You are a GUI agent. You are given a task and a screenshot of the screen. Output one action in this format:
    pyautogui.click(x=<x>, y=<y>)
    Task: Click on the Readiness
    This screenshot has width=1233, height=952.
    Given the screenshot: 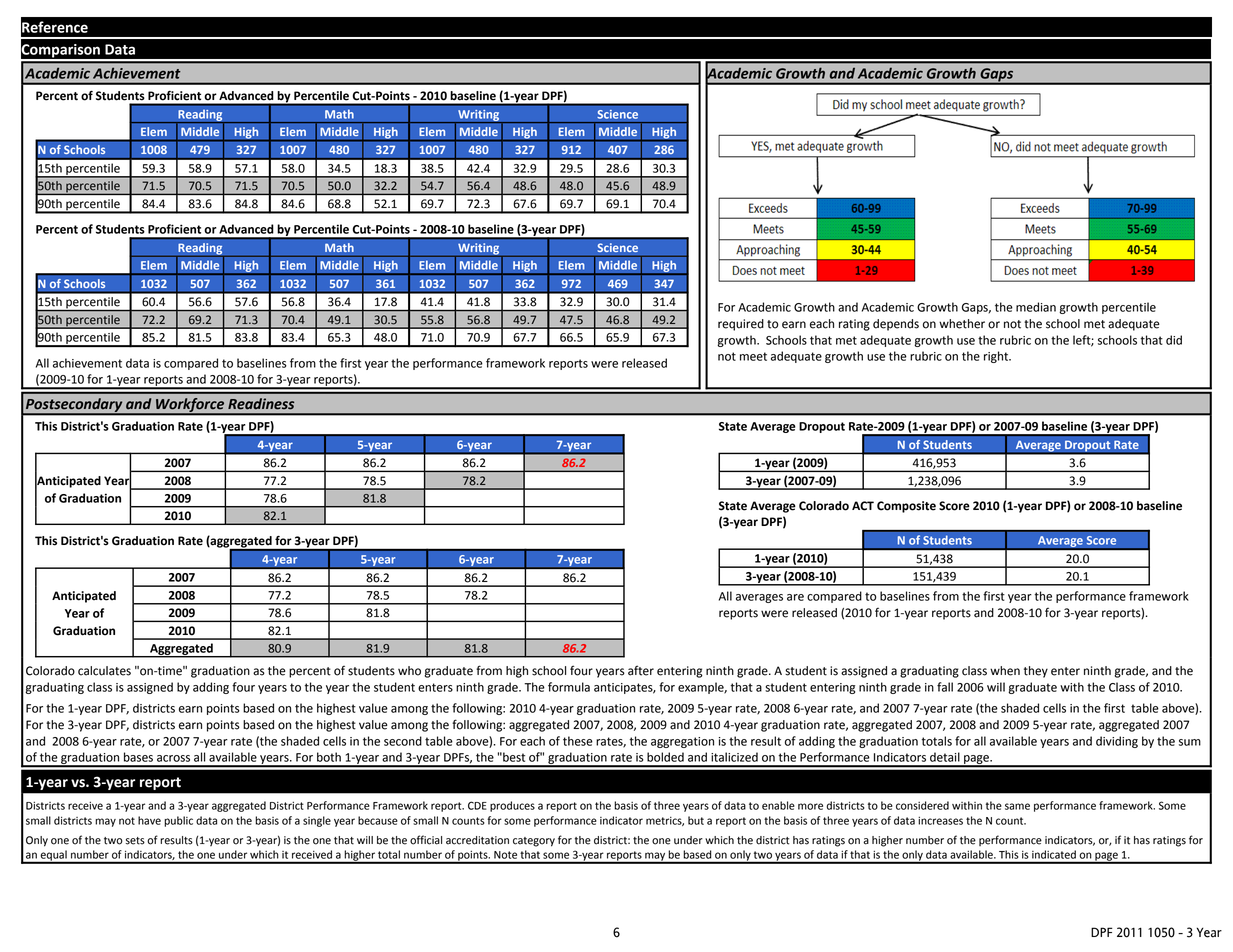 What is the action you would take?
    pyautogui.click(x=261, y=404)
